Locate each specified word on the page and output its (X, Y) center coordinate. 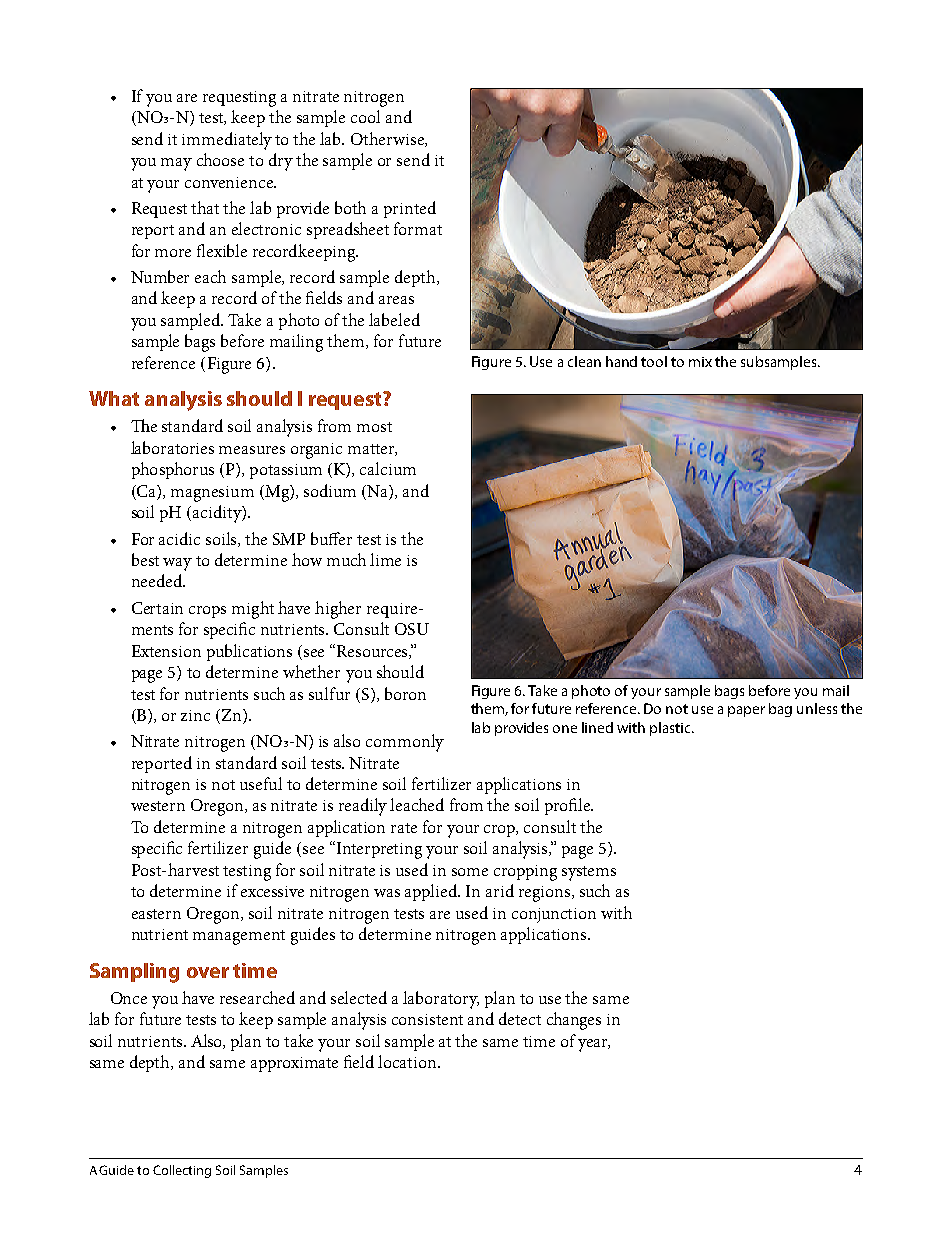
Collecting (182, 1171)
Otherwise (388, 139)
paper (746, 711)
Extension (166, 651)
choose (220, 159)
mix (700, 362)
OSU (412, 629)
